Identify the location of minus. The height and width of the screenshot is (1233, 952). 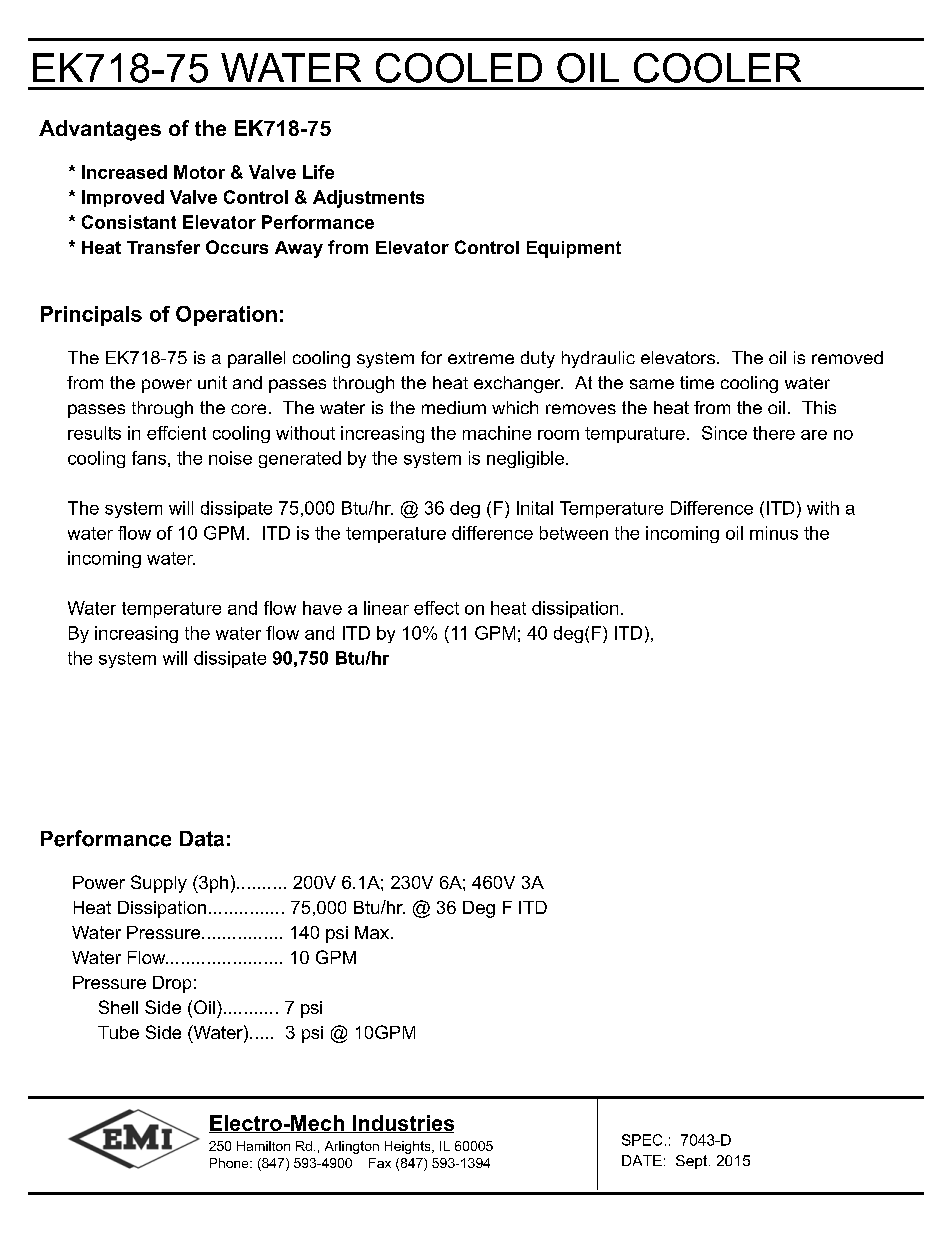
(774, 533).
